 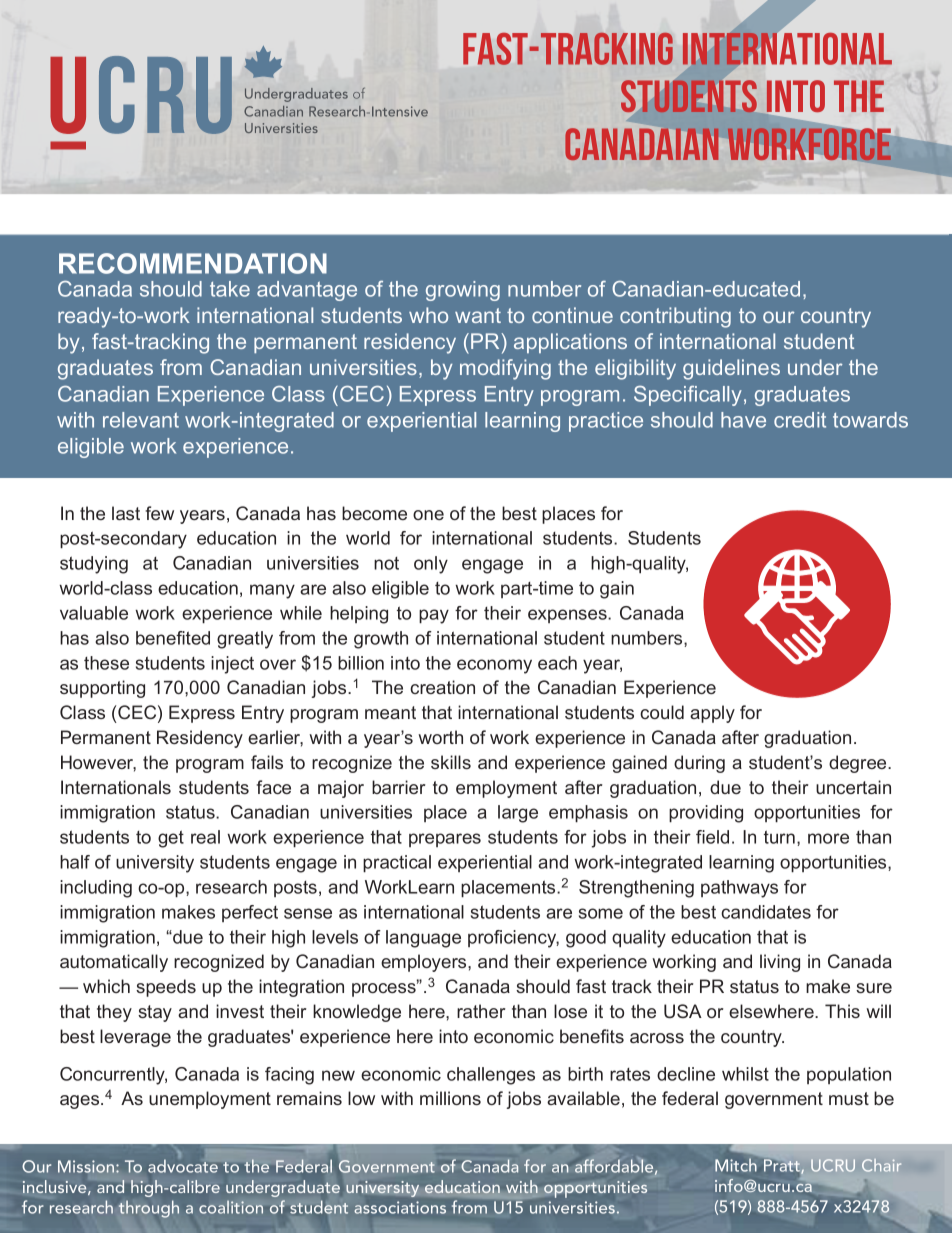 What do you see at coordinates (183, 1166) in the screenshot?
I see `advocate` at bounding box center [183, 1166].
